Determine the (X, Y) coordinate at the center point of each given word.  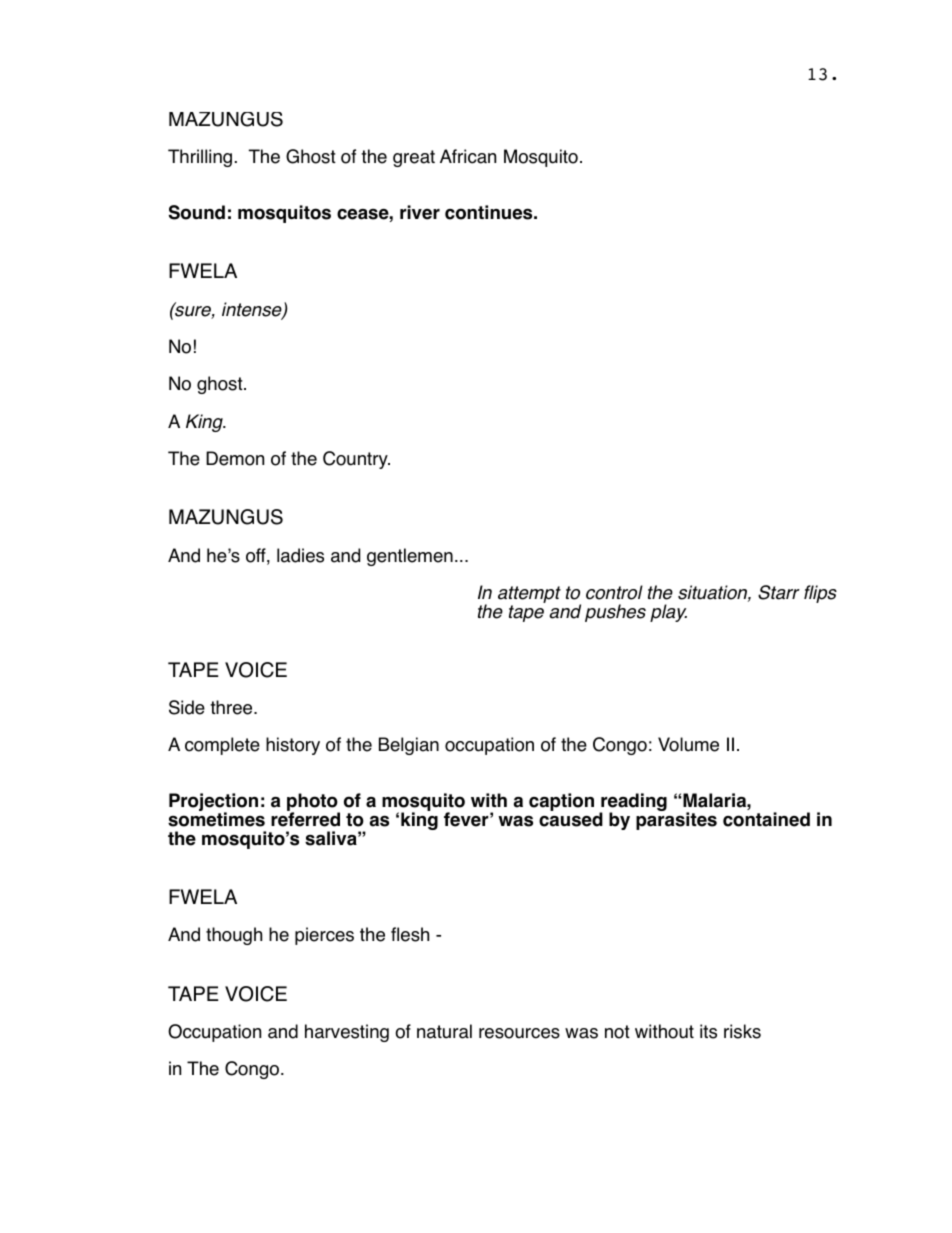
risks (742, 1031)
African (468, 156)
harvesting (347, 1033)
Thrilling (200, 158)
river (420, 212)
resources (519, 1033)
